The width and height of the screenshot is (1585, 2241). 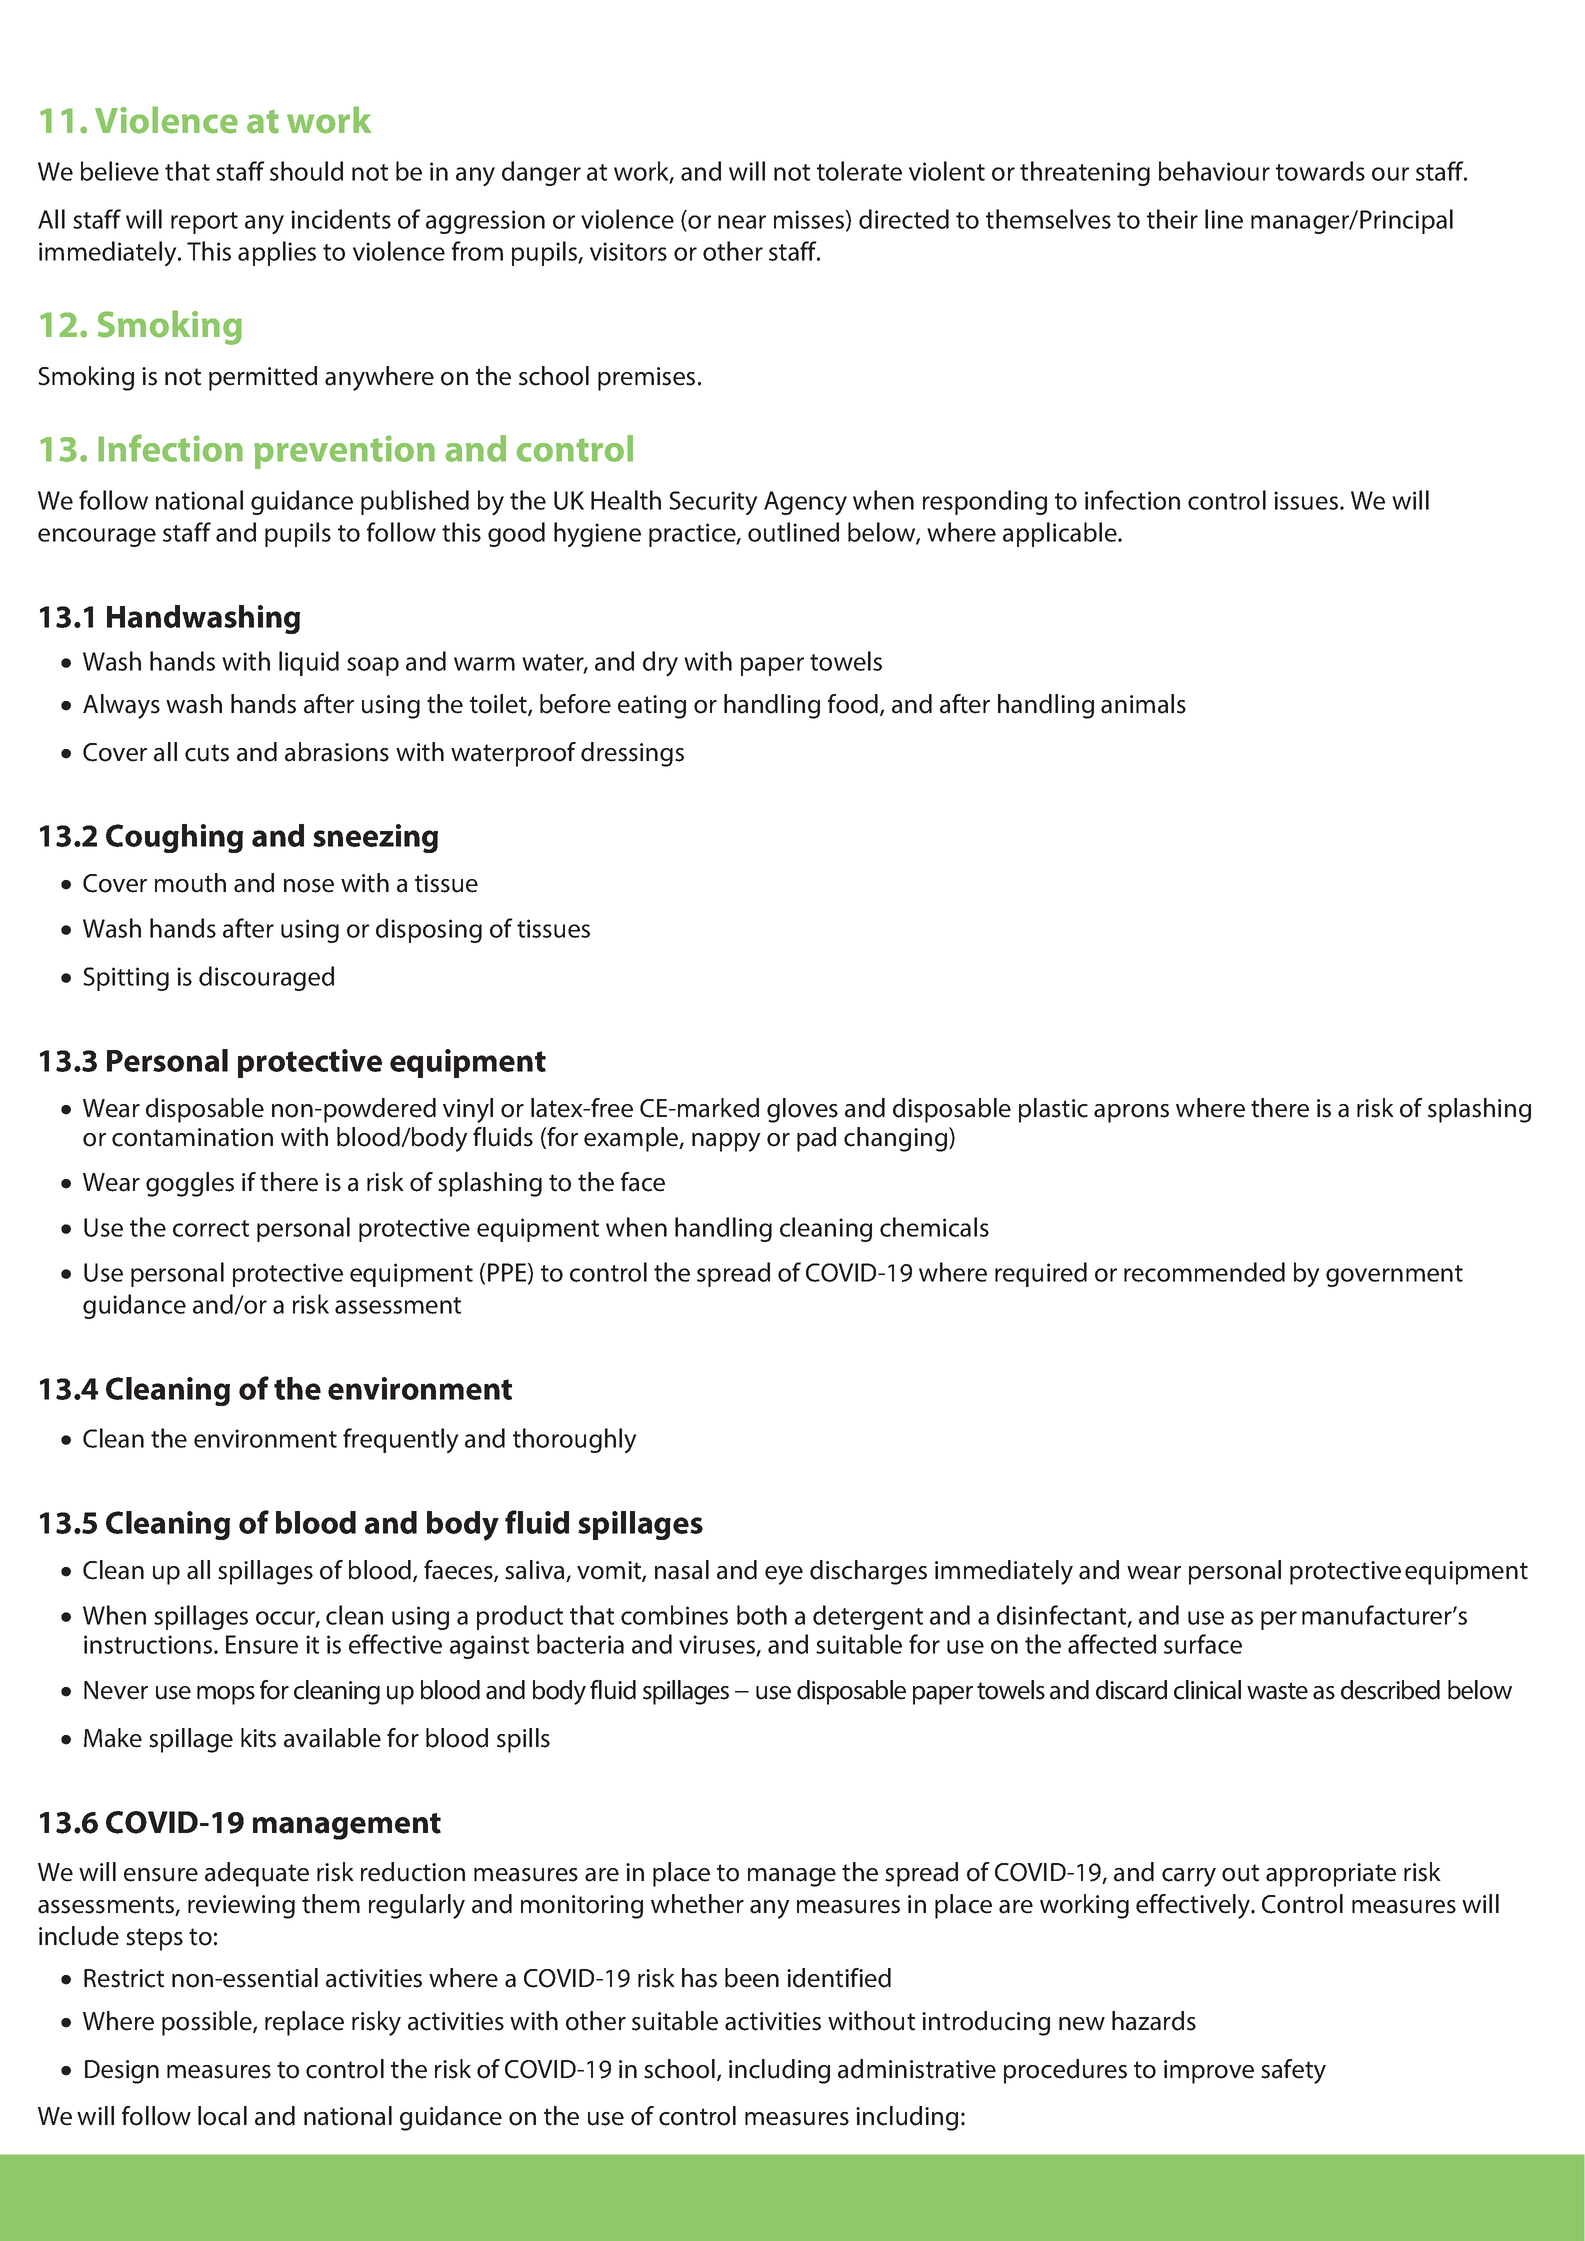 What do you see at coordinates (726, 1142) in the screenshot?
I see `nappy` at bounding box center [726, 1142].
